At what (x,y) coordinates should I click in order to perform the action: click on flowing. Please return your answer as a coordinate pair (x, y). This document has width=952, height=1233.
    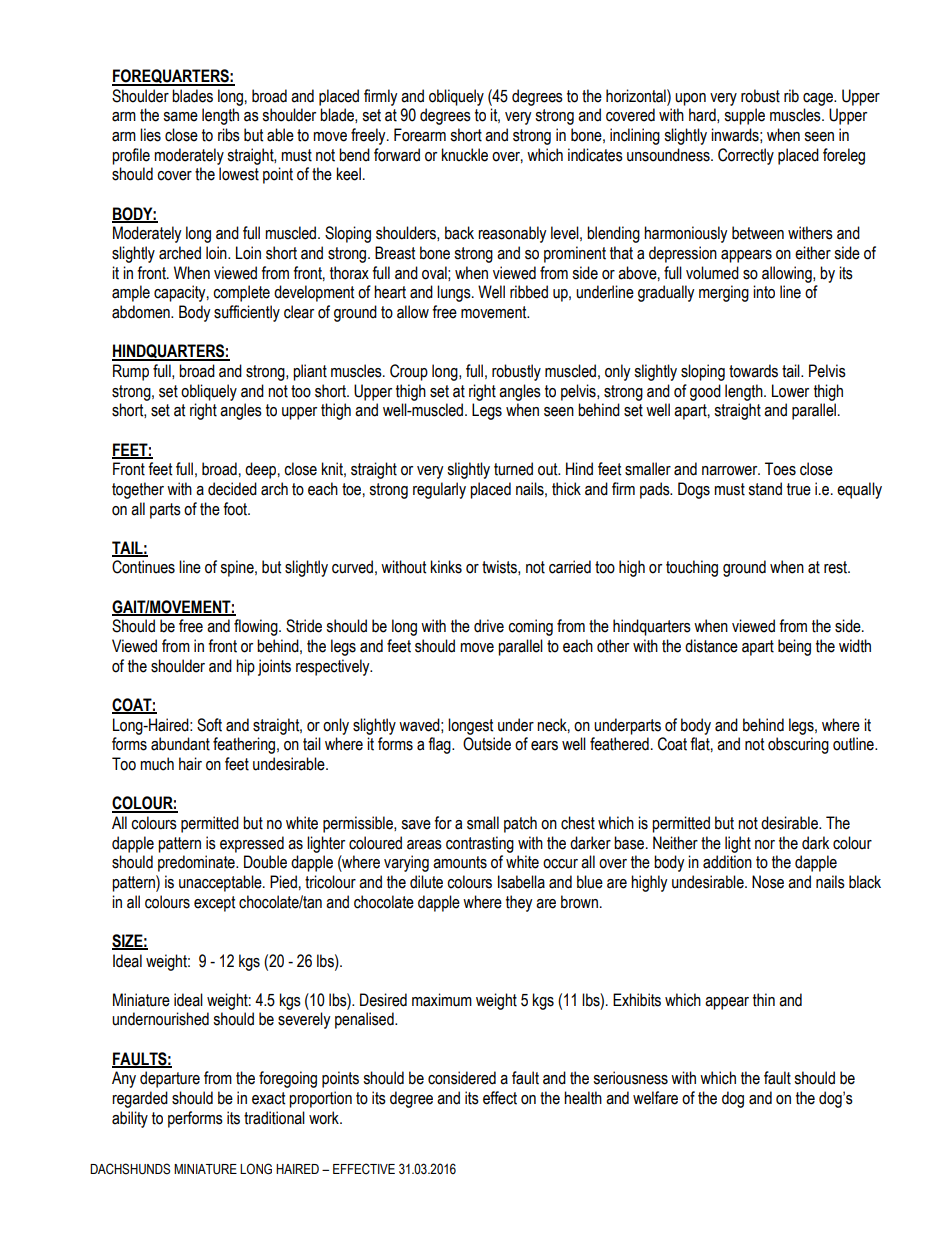
    Looking at the image, I should click on (257, 627).
